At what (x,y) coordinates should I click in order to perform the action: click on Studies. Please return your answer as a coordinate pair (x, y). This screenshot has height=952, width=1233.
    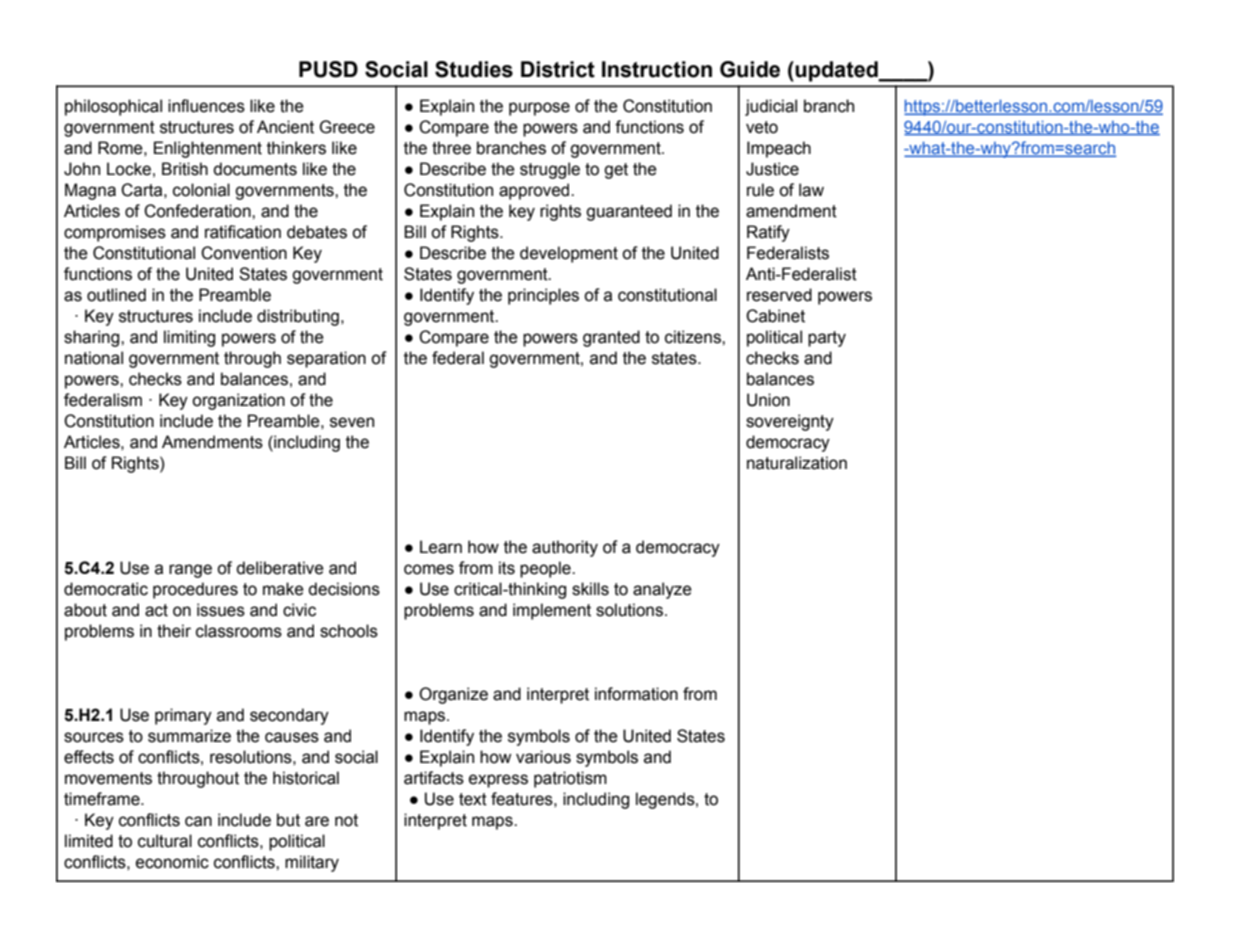
    Looking at the image, I should click on (474, 69).
